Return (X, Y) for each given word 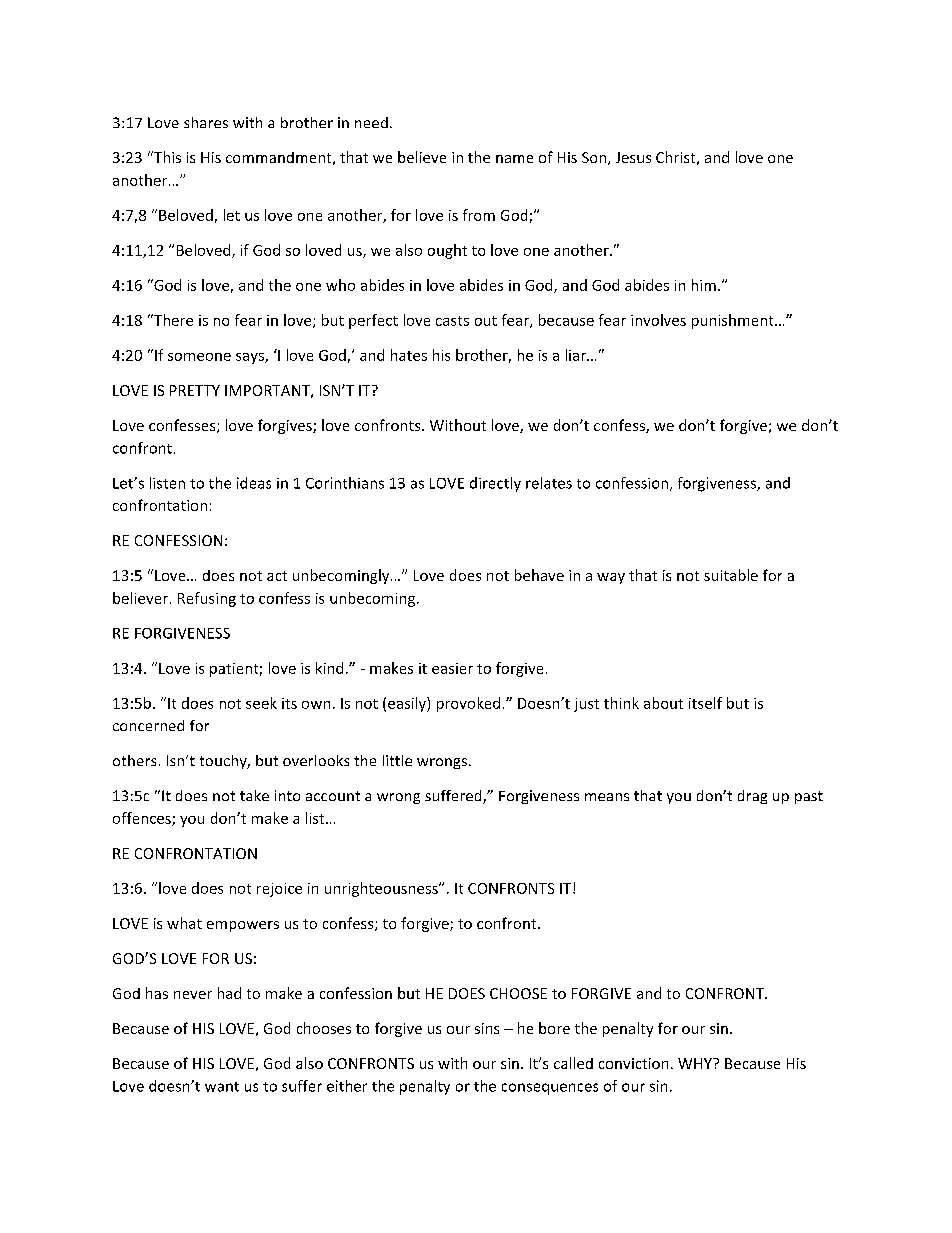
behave (539, 575)
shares (206, 122)
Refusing (207, 599)
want (222, 1087)
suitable (731, 575)
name (514, 159)
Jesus (633, 157)
